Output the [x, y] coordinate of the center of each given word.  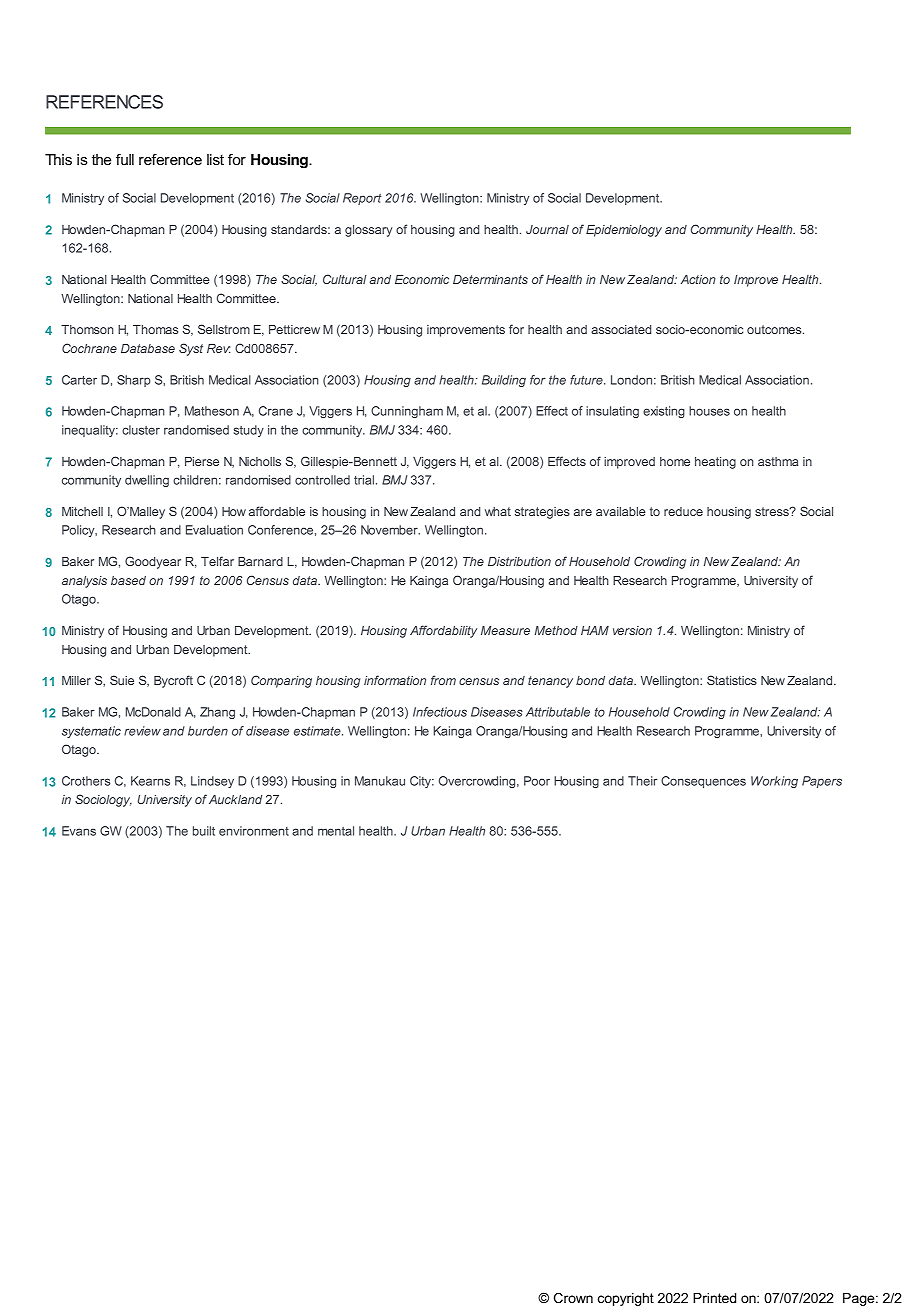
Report [362, 199]
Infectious [440, 712]
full [125, 159]
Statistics [732, 680]
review [142, 731]
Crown [573, 1297]
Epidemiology [624, 231]
